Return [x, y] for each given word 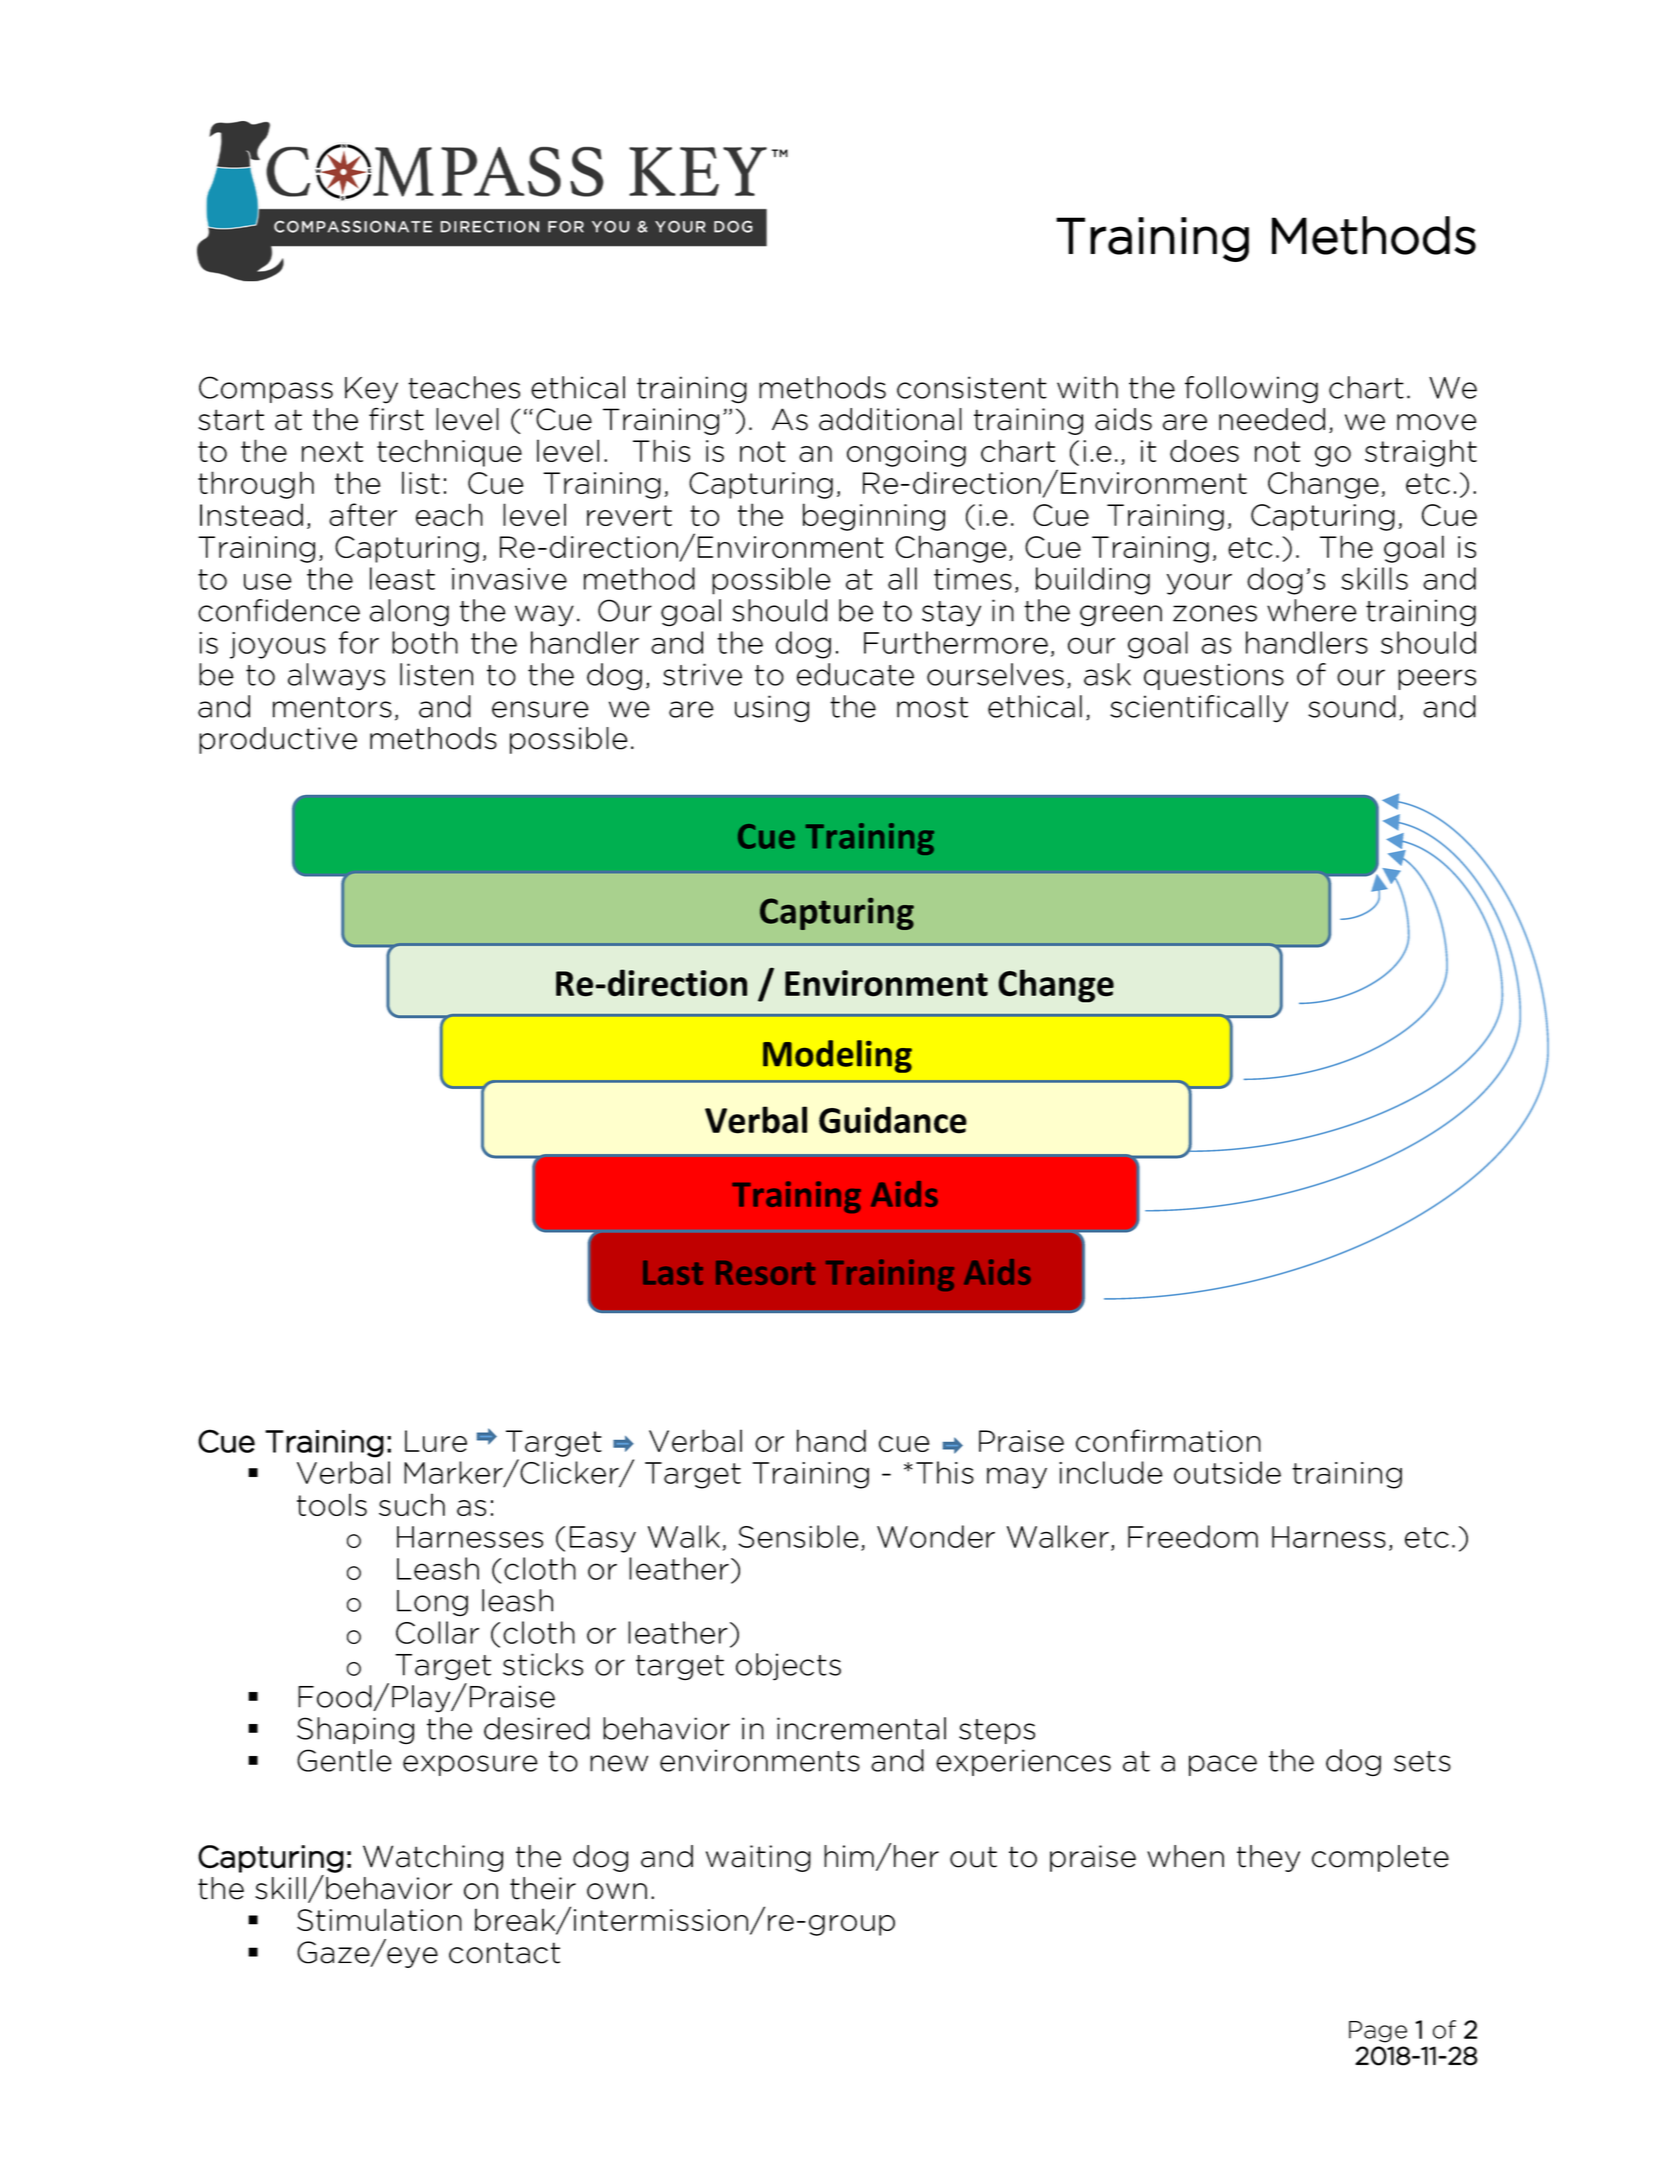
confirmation [1168, 1440]
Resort [765, 1273]
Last [673, 1273]
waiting [758, 1858]
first [396, 419]
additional [890, 419]
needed [1272, 419]
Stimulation [379, 1919]
